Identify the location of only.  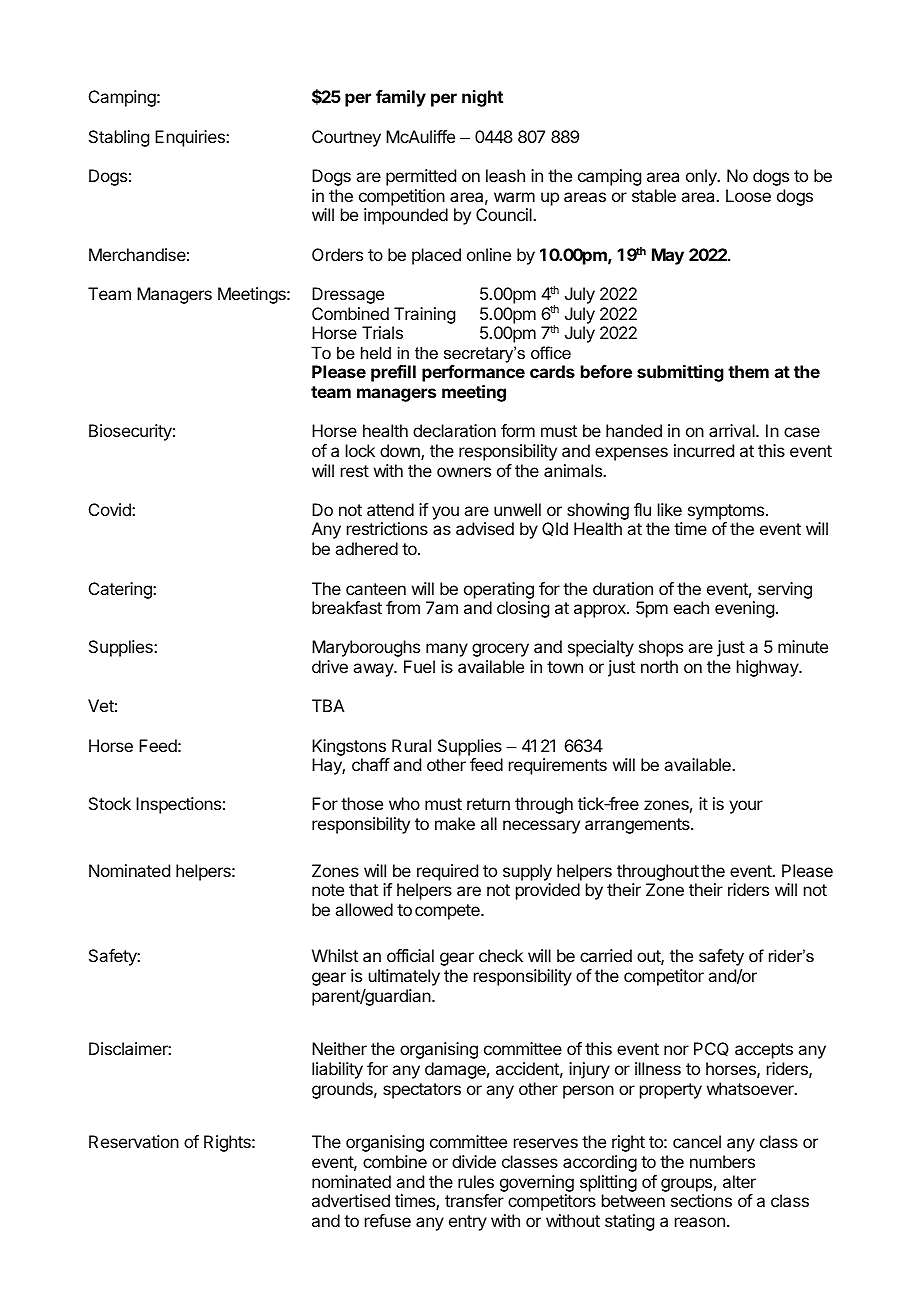
(702, 177).
